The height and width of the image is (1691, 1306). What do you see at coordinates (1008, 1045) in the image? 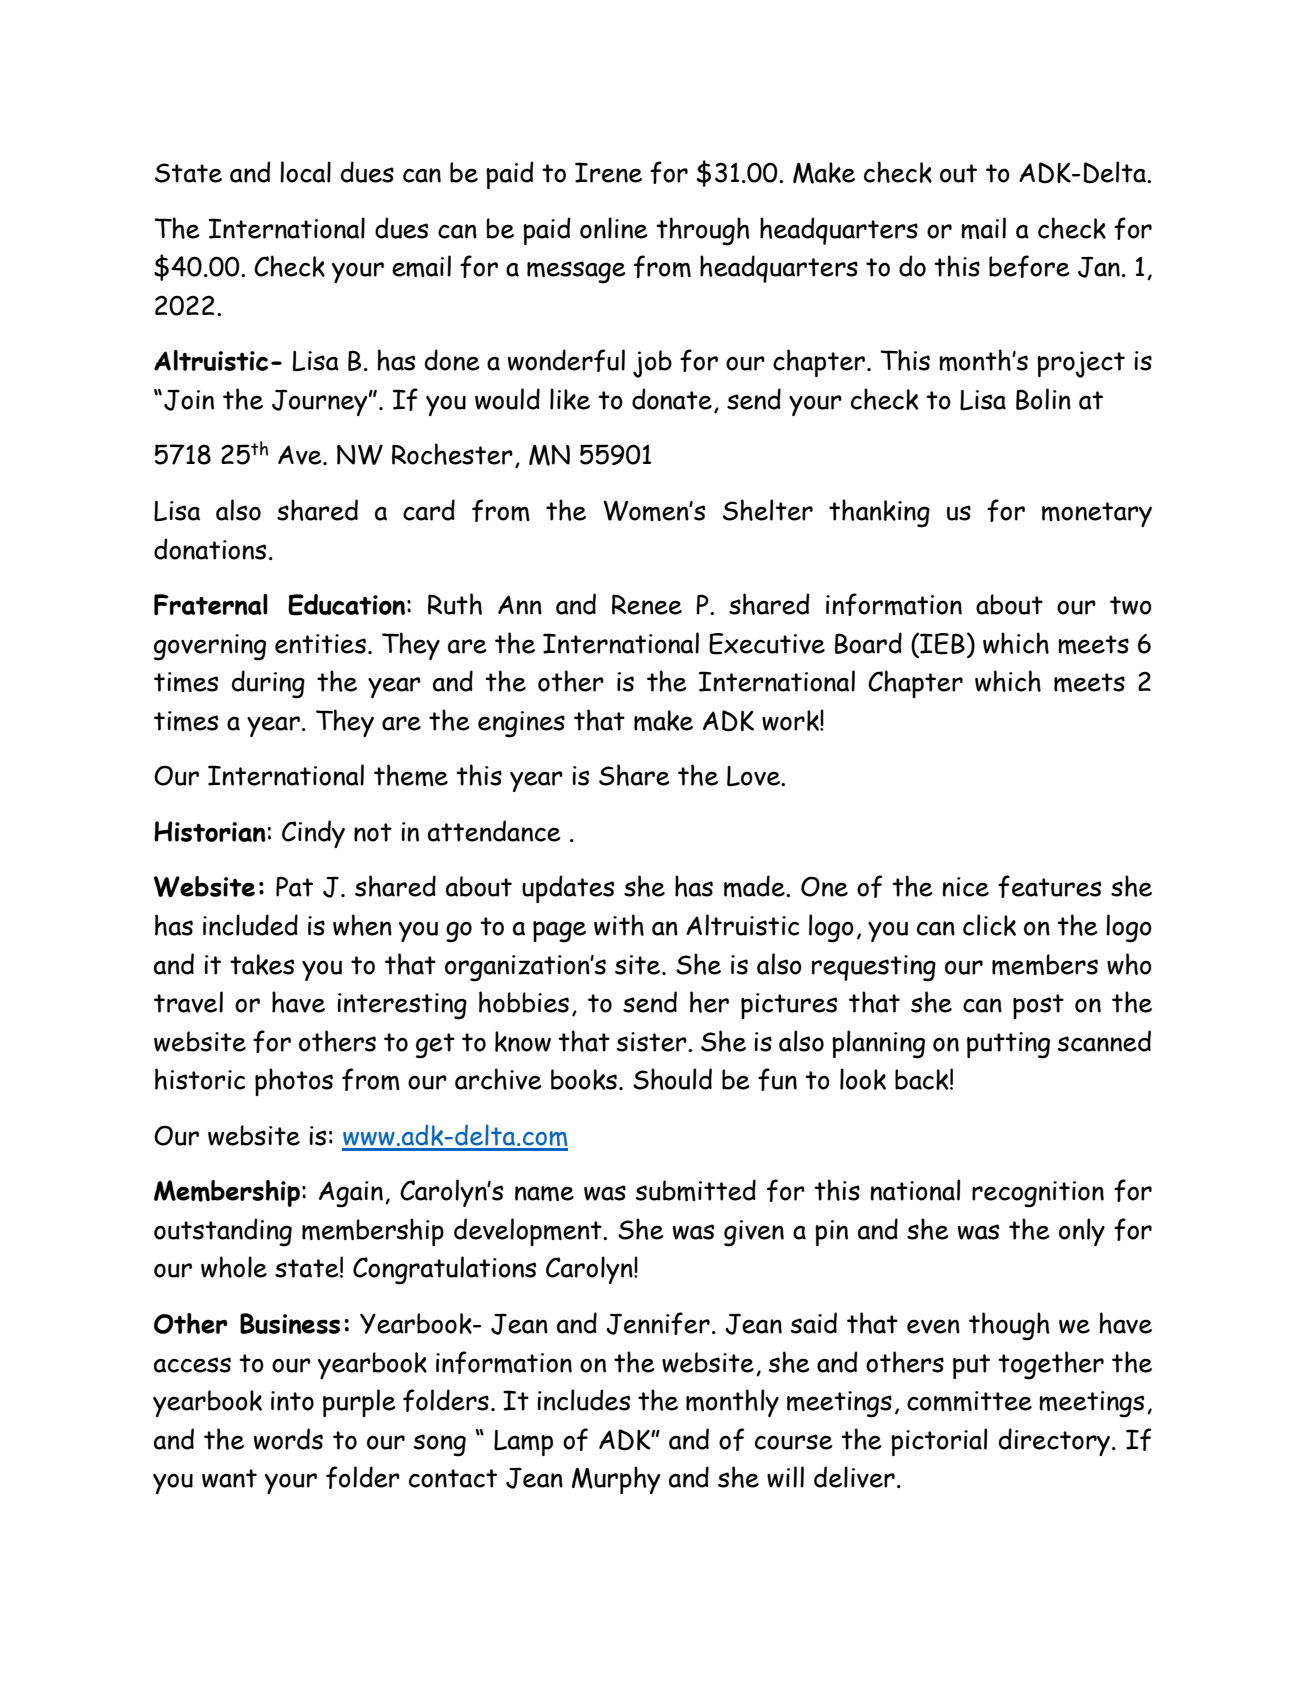
I see `putting` at bounding box center [1008, 1045].
